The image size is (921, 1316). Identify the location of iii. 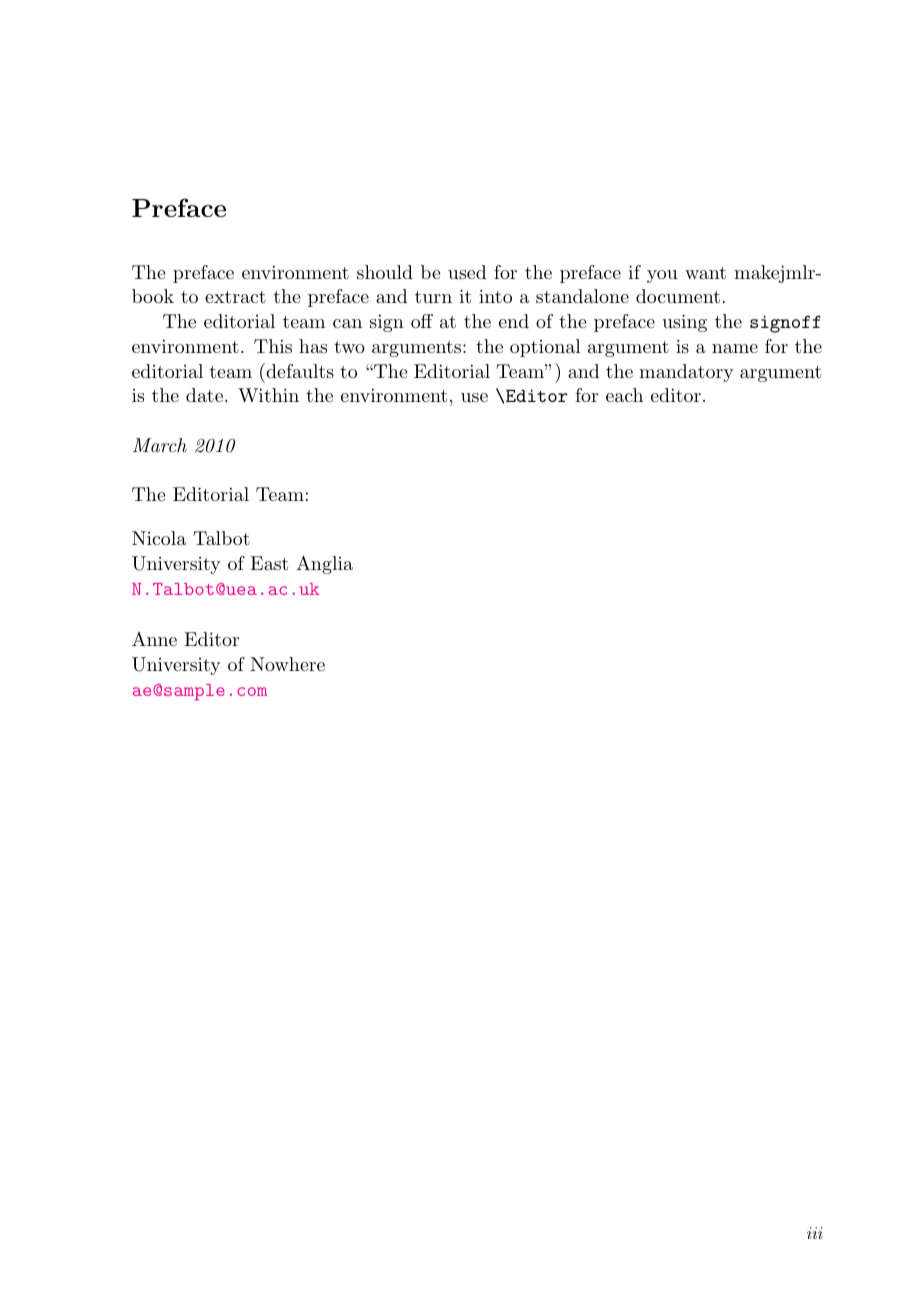
(815, 1233).
